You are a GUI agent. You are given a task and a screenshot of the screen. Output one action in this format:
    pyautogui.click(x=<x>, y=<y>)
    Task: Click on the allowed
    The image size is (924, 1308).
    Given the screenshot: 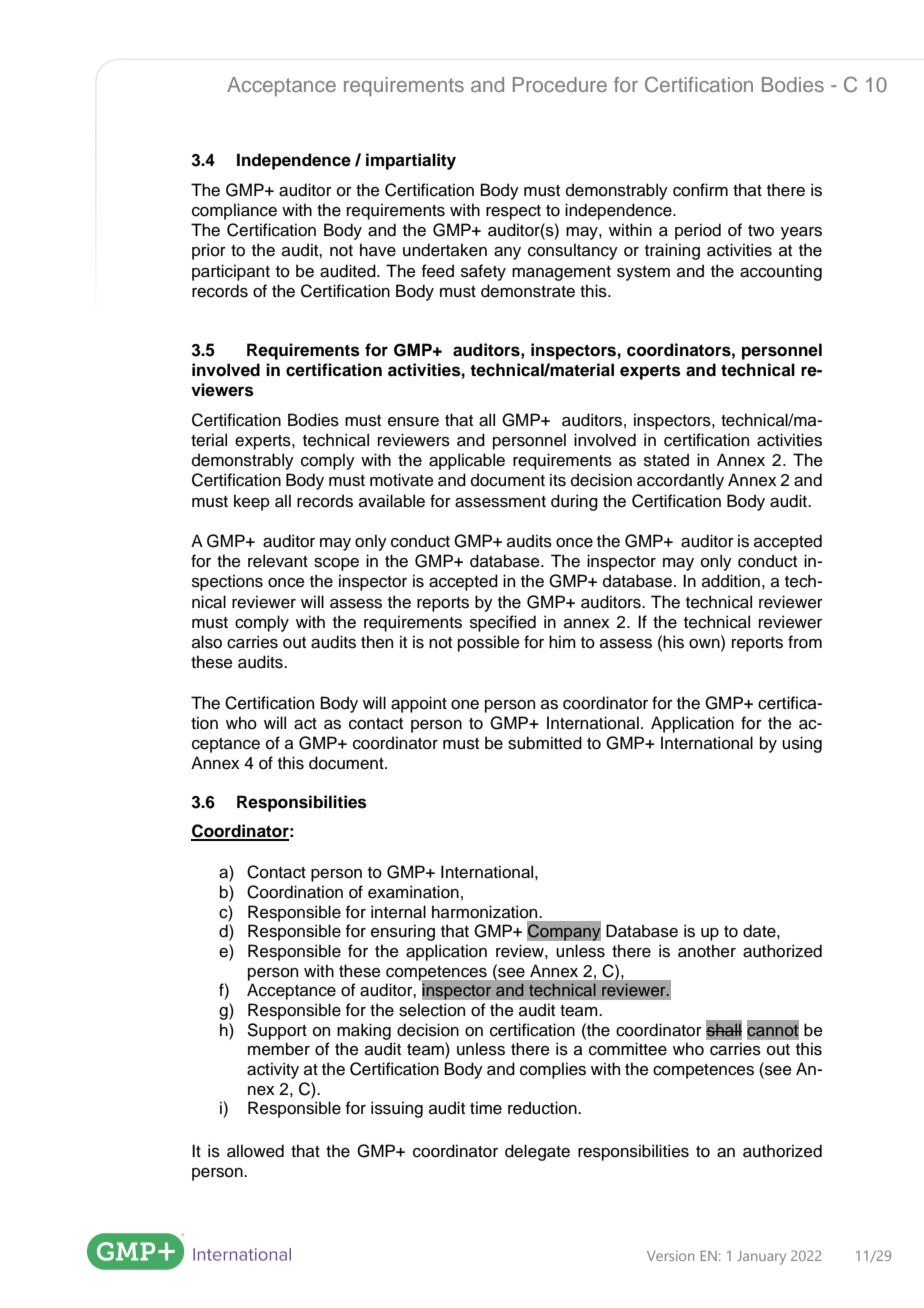 What is the action you would take?
    pyautogui.click(x=255, y=1151)
